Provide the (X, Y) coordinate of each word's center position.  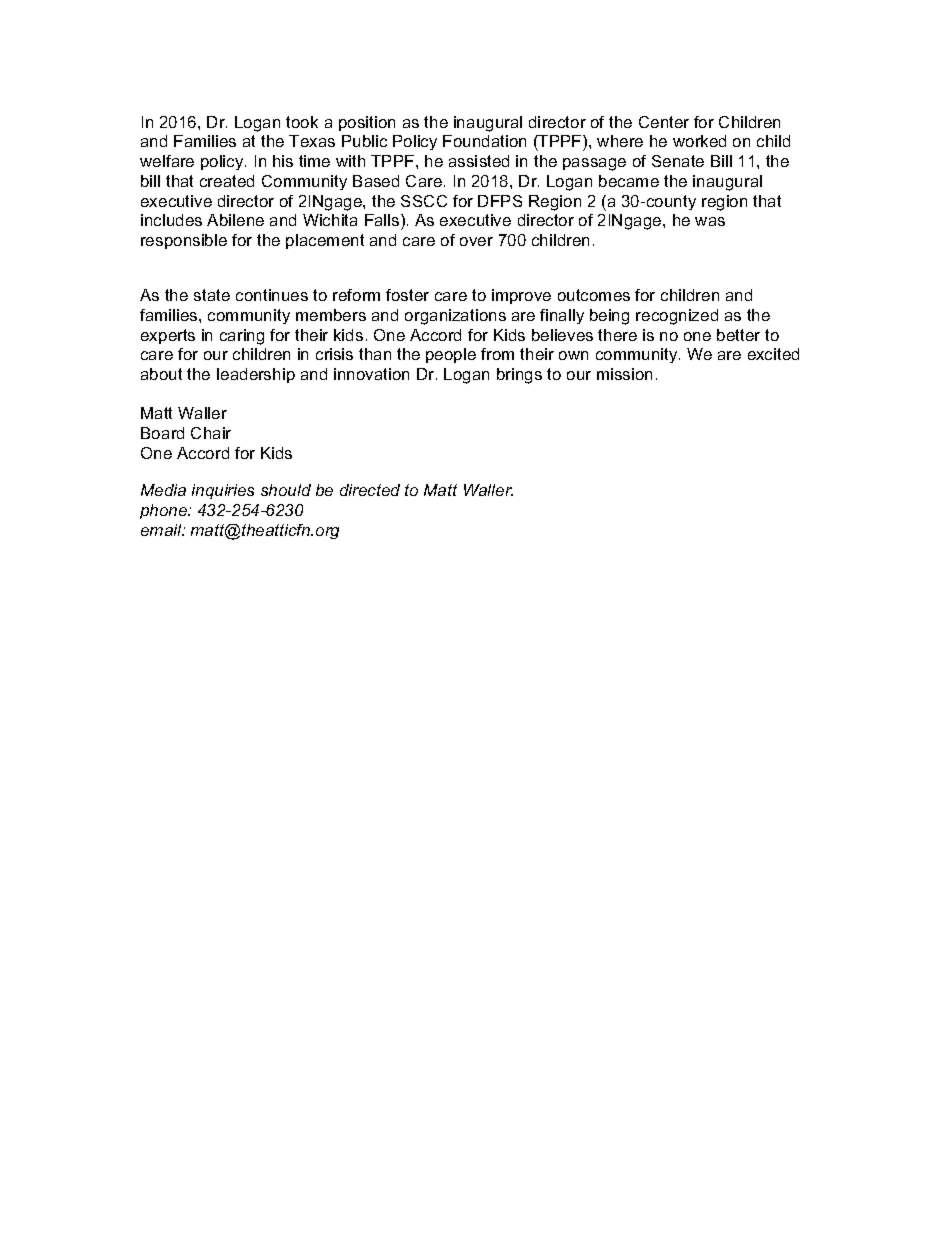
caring (242, 337)
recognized (677, 317)
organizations (455, 317)
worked (699, 141)
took (302, 122)
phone (165, 511)
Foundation (484, 141)
